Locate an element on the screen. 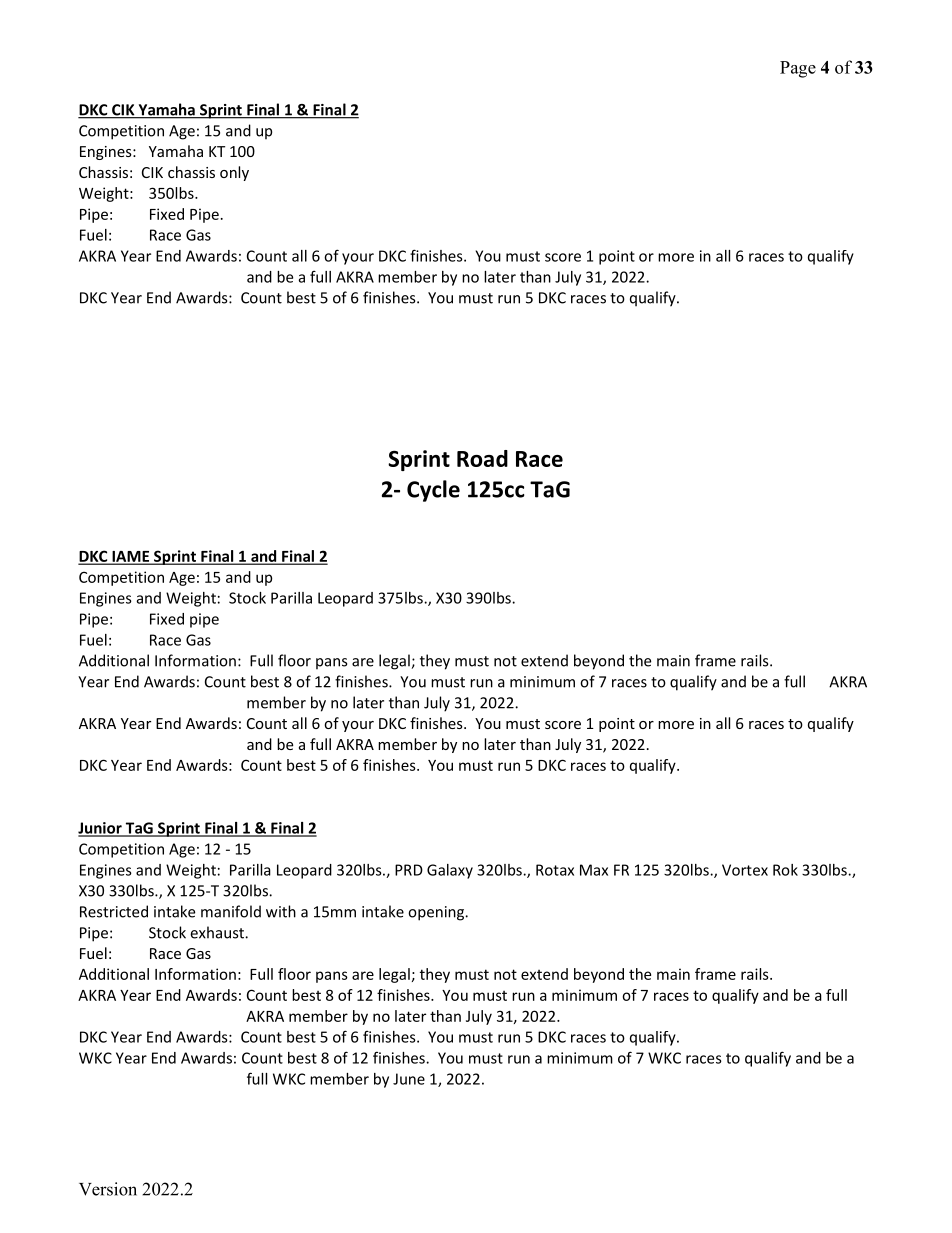  Vortex is located at coordinates (745, 870).
